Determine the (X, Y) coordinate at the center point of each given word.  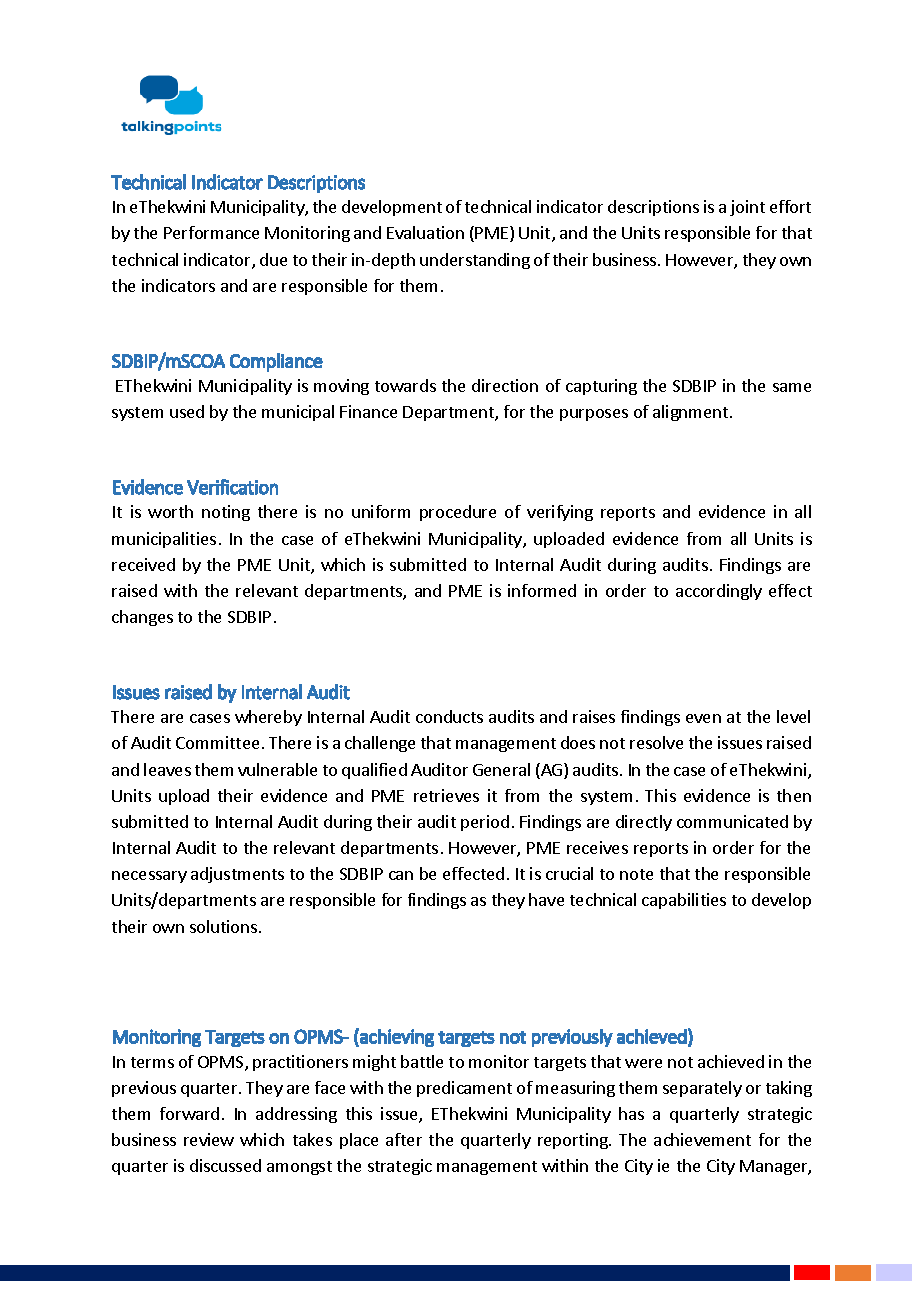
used (187, 411)
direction (505, 385)
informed (542, 590)
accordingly (719, 592)
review (209, 1139)
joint (747, 208)
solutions (225, 926)
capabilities (684, 901)
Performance (211, 232)
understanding (475, 261)
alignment (692, 413)
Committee (217, 742)
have (546, 899)
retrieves (446, 795)
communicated (732, 821)
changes (142, 618)
